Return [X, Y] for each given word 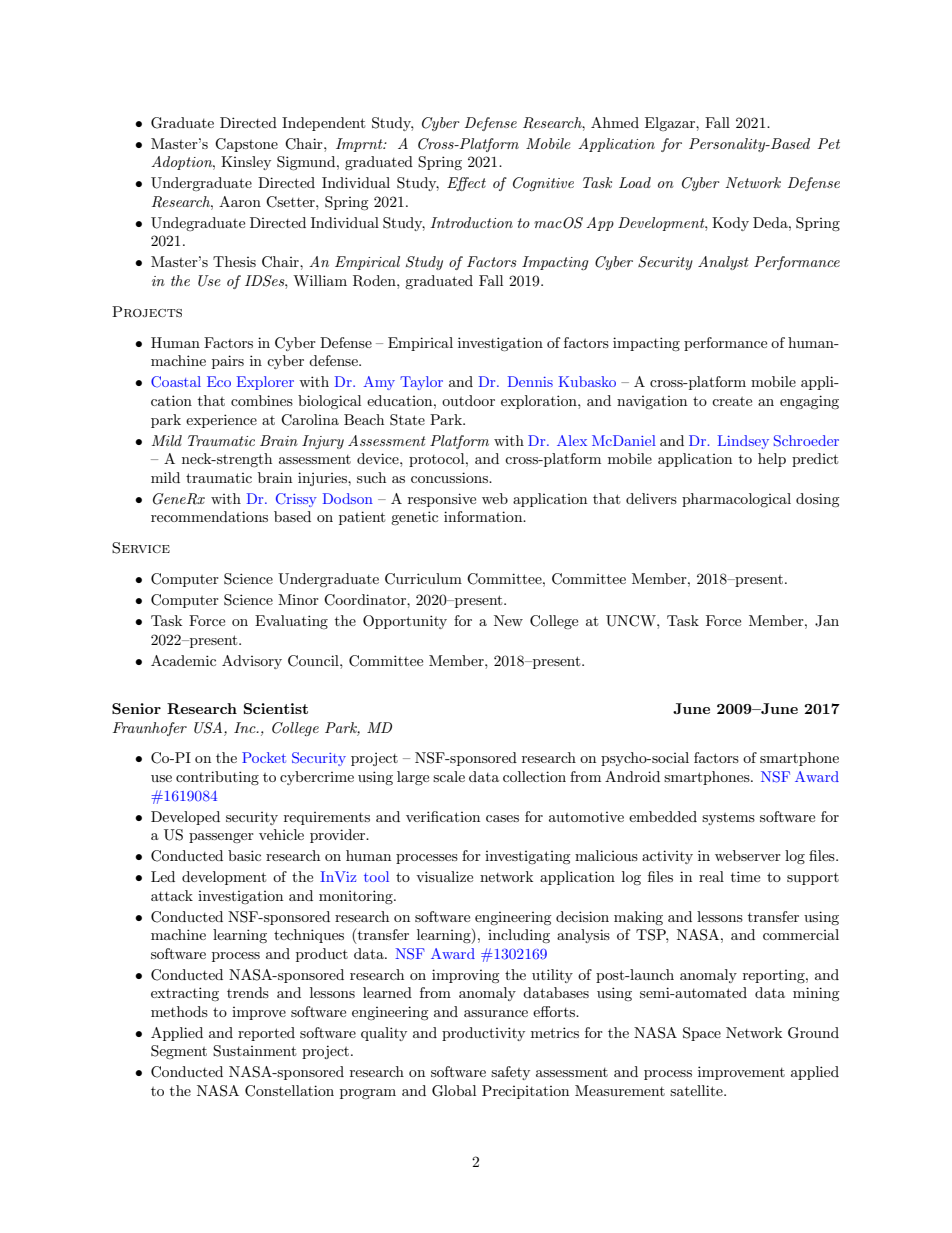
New [508, 620]
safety [510, 1073]
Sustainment [254, 1051]
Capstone [246, 145]
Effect [466, 184]
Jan [827, 621]
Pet [829, 143]
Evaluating [291, 622]
